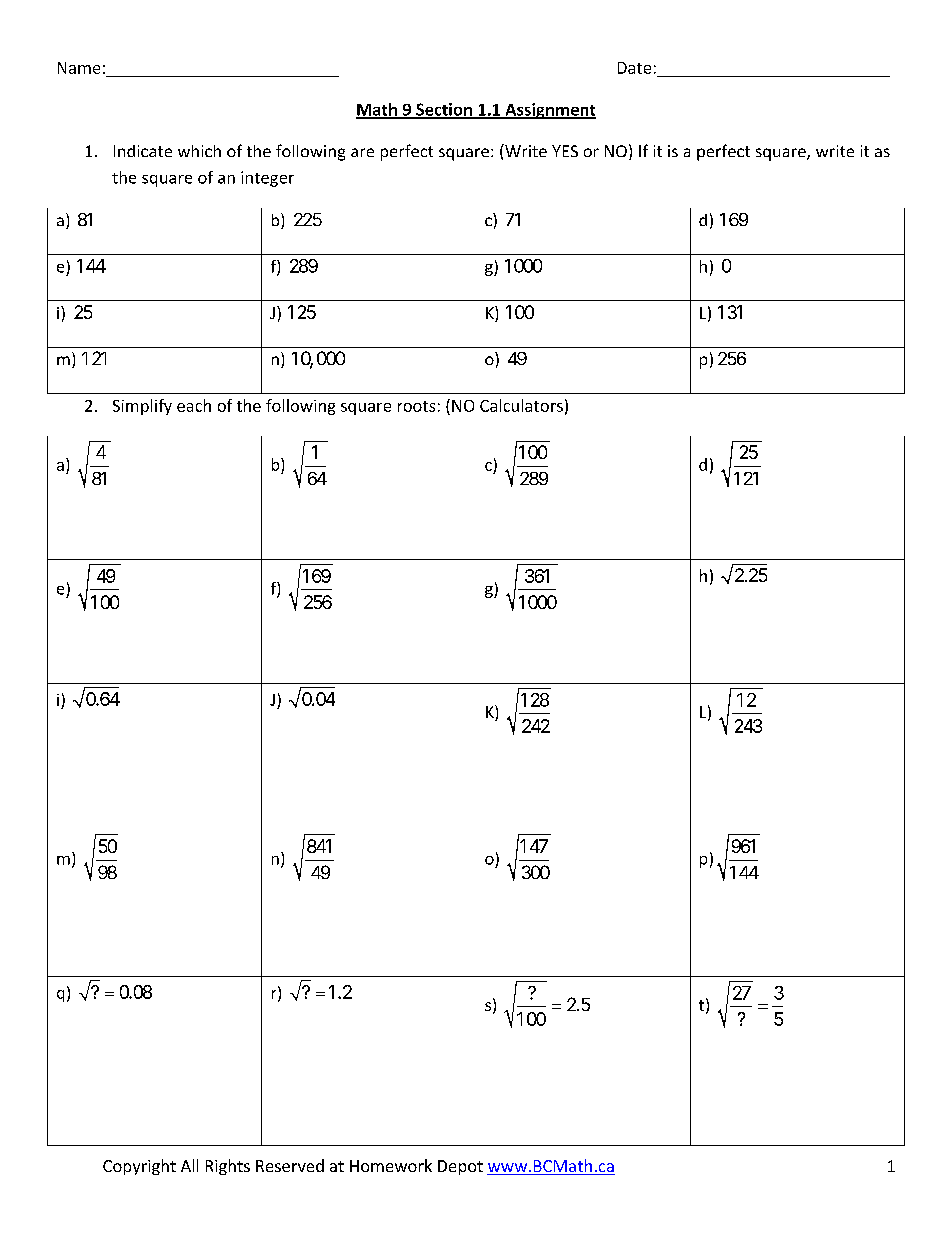 This document has width=952, height=1233. What do you see at coordinates (565, 151) in the document?
I see `YES` at bounding box center [565, 151].
